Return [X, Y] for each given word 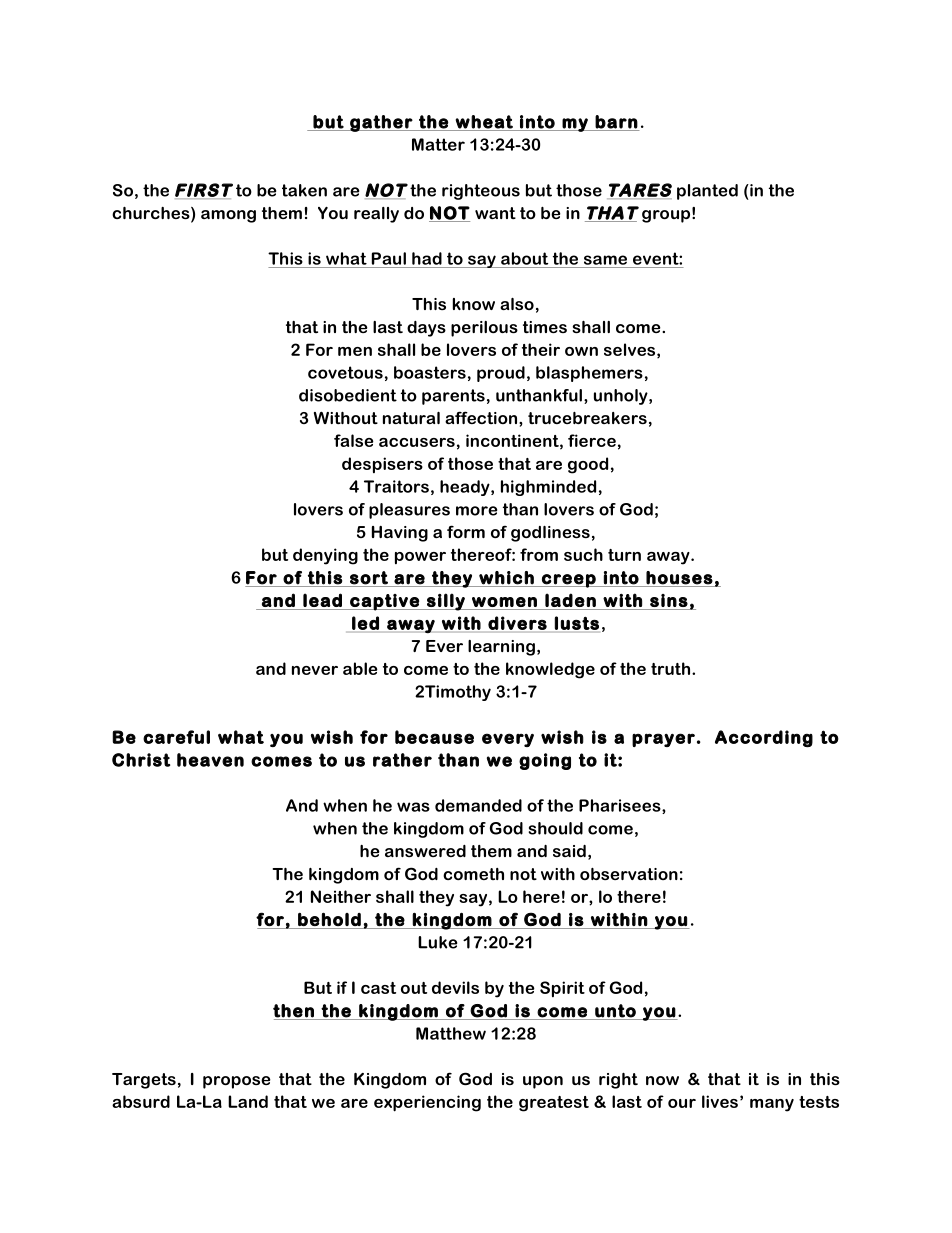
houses [679, 578]
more [476, 511]
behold [329, 919]
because [434, 737]
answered [425, 851]
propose [237, 1082]
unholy [622, 397]
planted [707, 192]
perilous [484, 329]
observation [629, 874]
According [764, 738]
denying [325, 556]
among [228, 216]
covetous [345, 372]
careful [176, 737]
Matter [438, 144]
